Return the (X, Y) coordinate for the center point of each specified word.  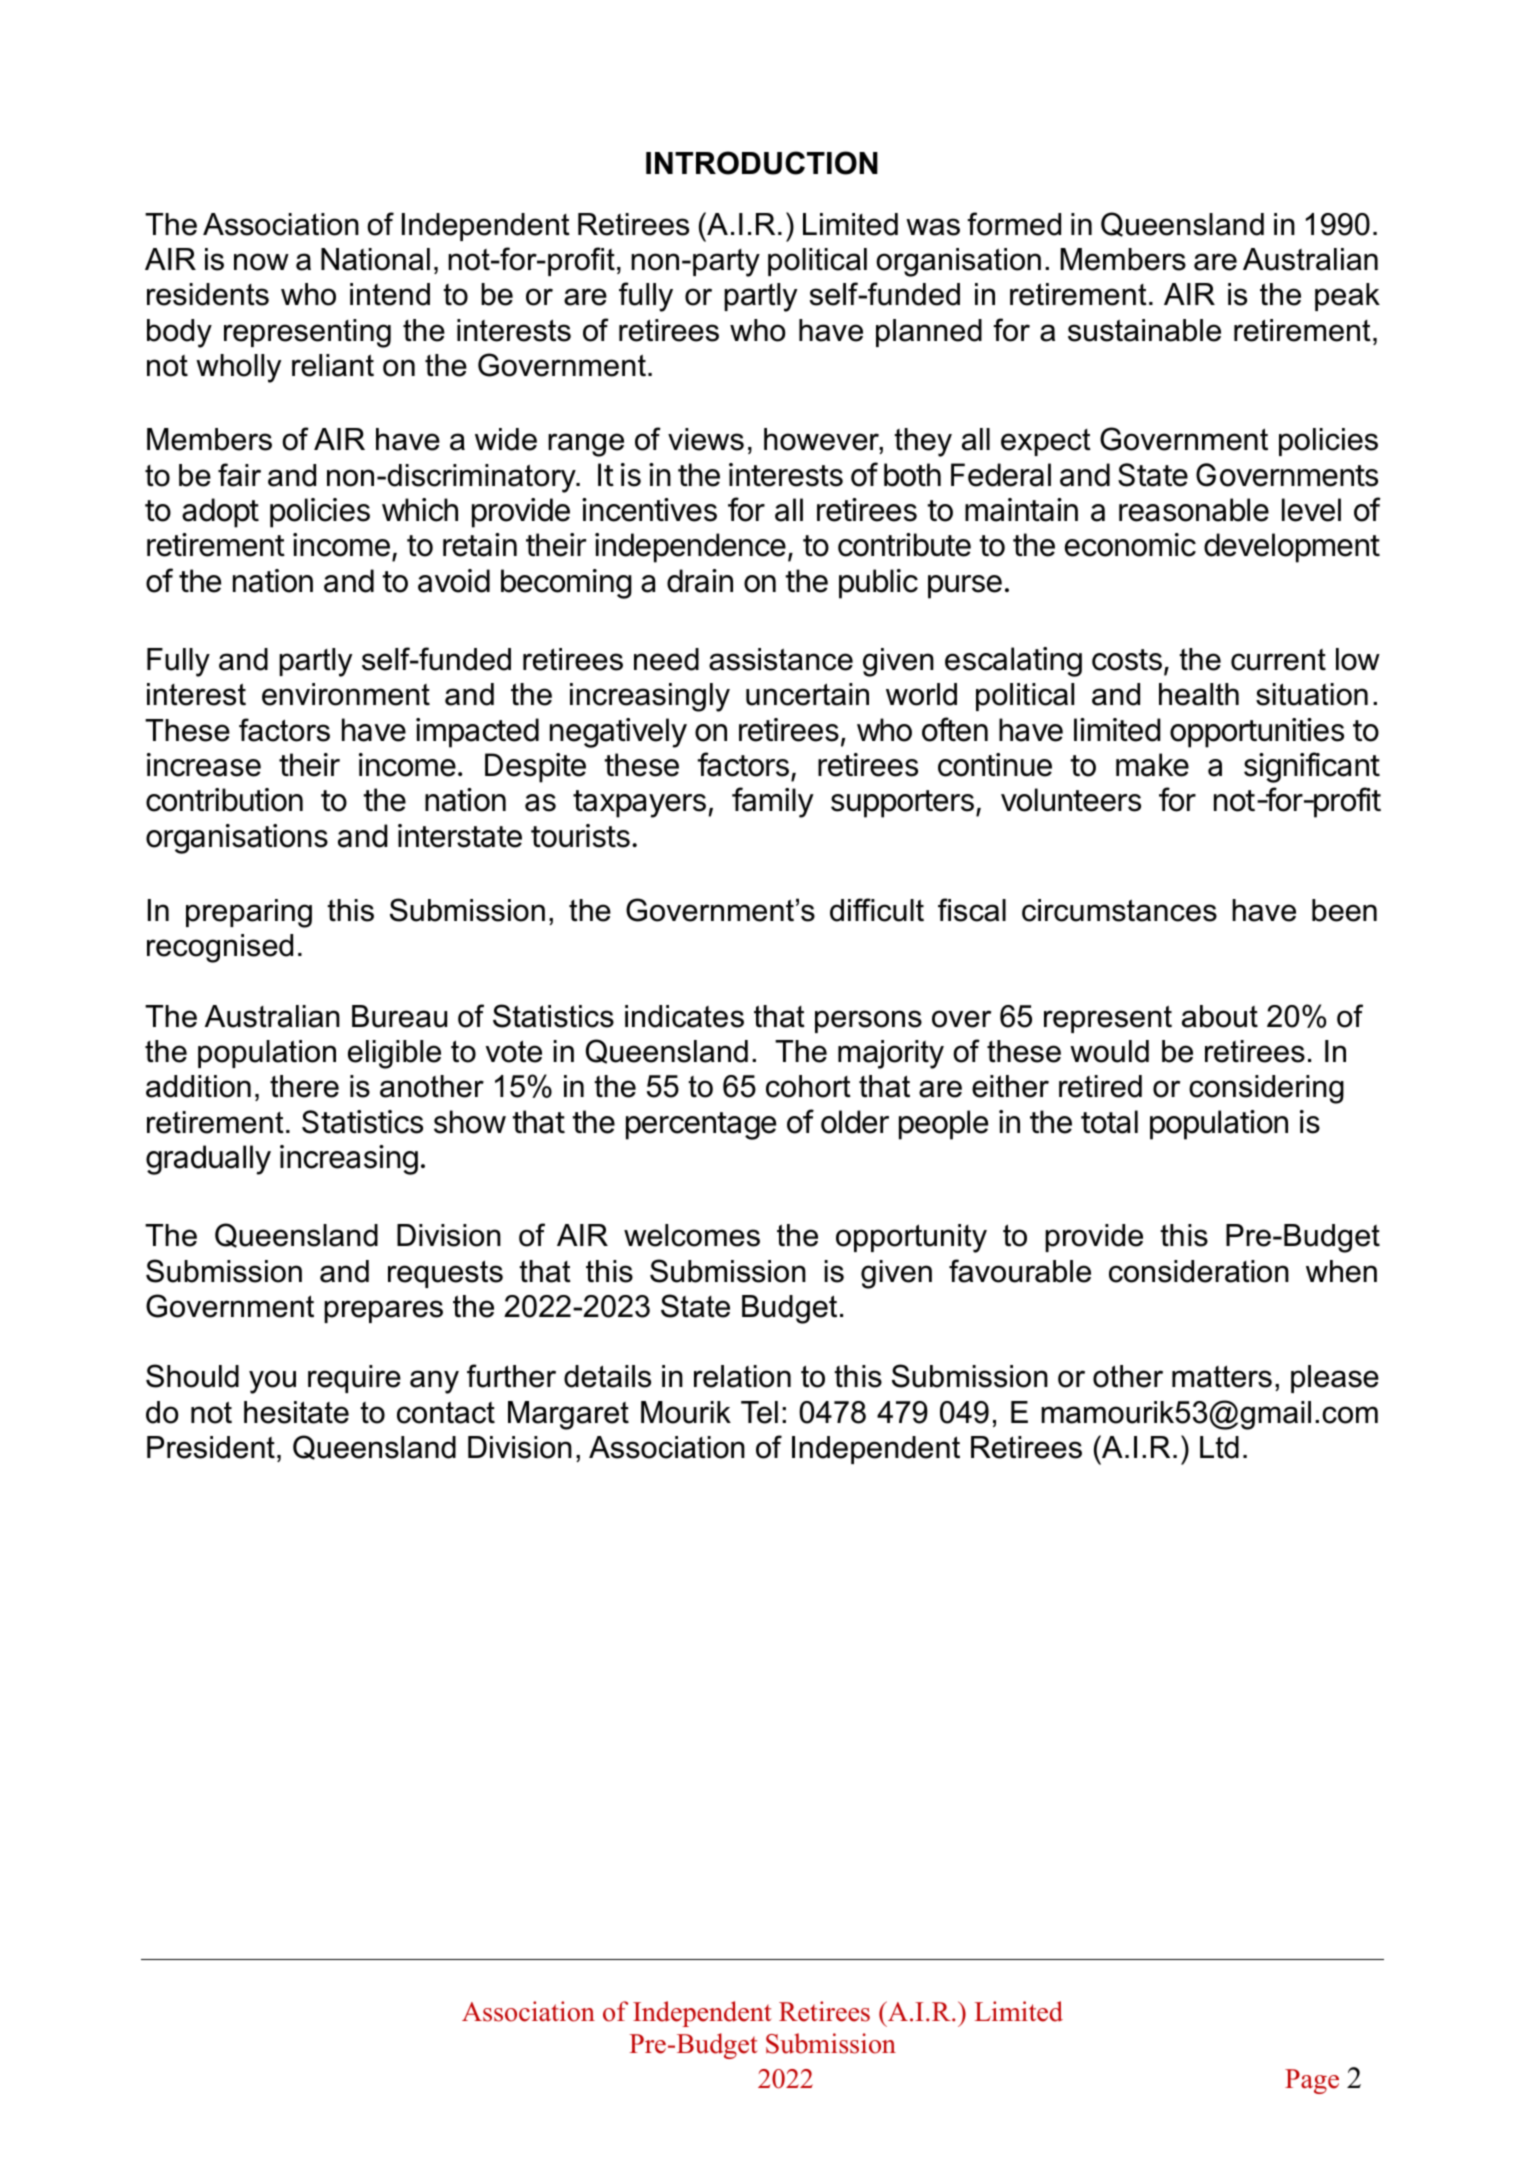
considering (1266, 1089)
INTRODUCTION (762, 163)
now (261, 262)
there (304, 1086)
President (211, 1447)
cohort (808, 1086)
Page (1312, 2081)
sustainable (1144, 330)
